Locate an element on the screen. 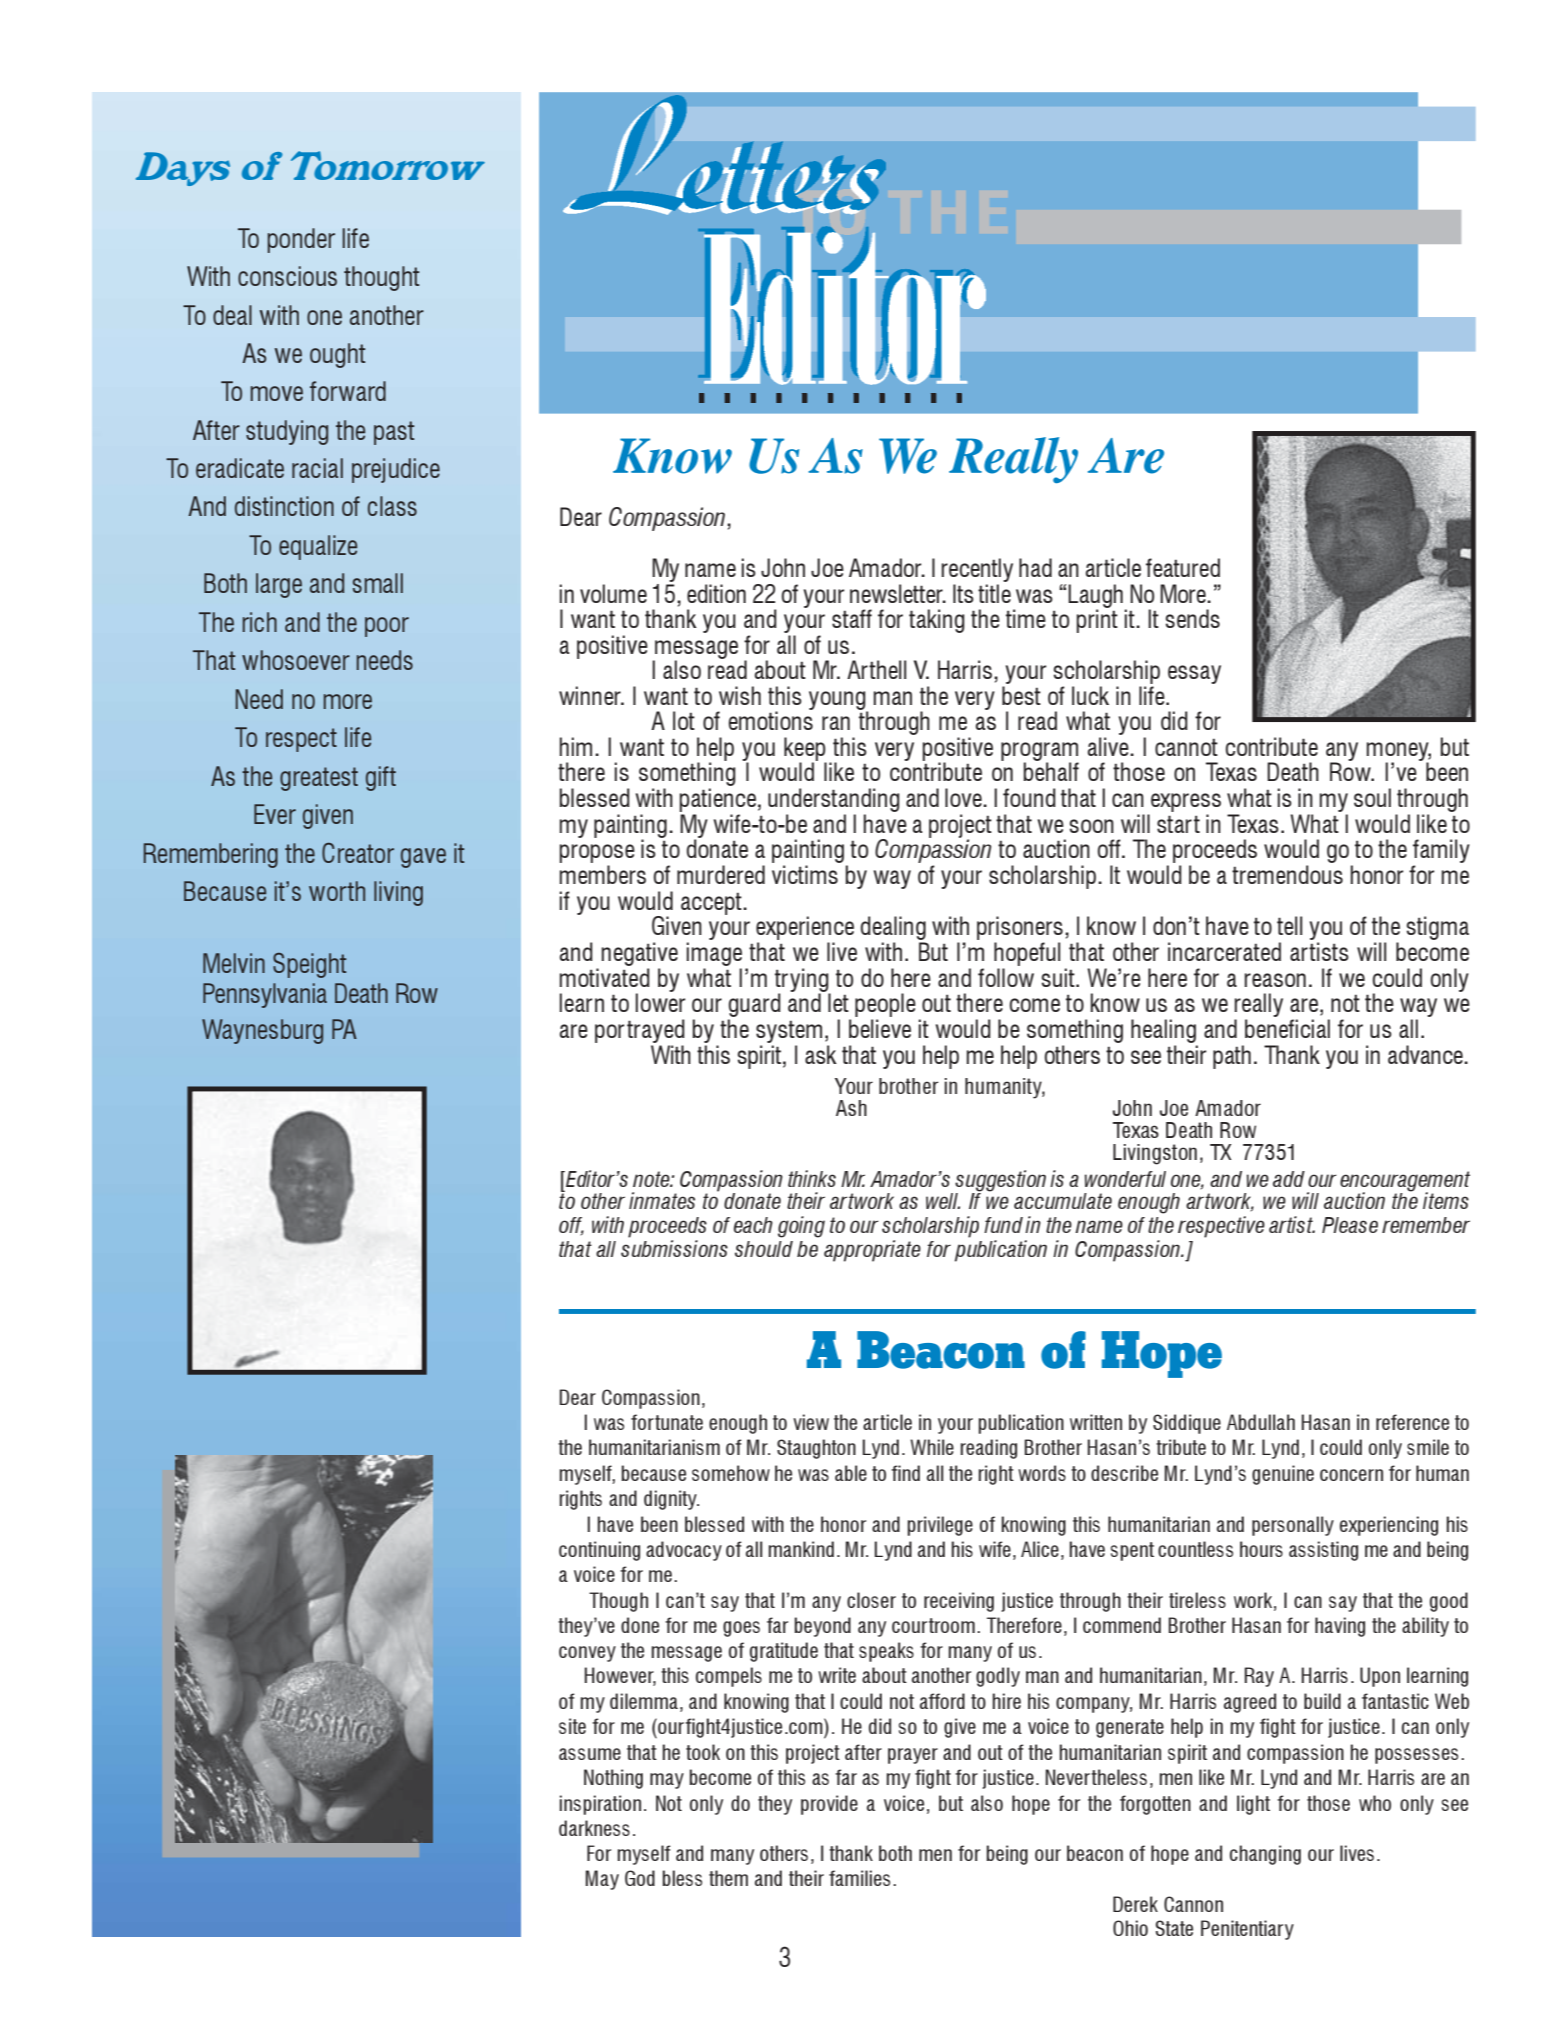 This screenshot has width=1568, height=2029. darkness is located at coordinates (594, 1828).
